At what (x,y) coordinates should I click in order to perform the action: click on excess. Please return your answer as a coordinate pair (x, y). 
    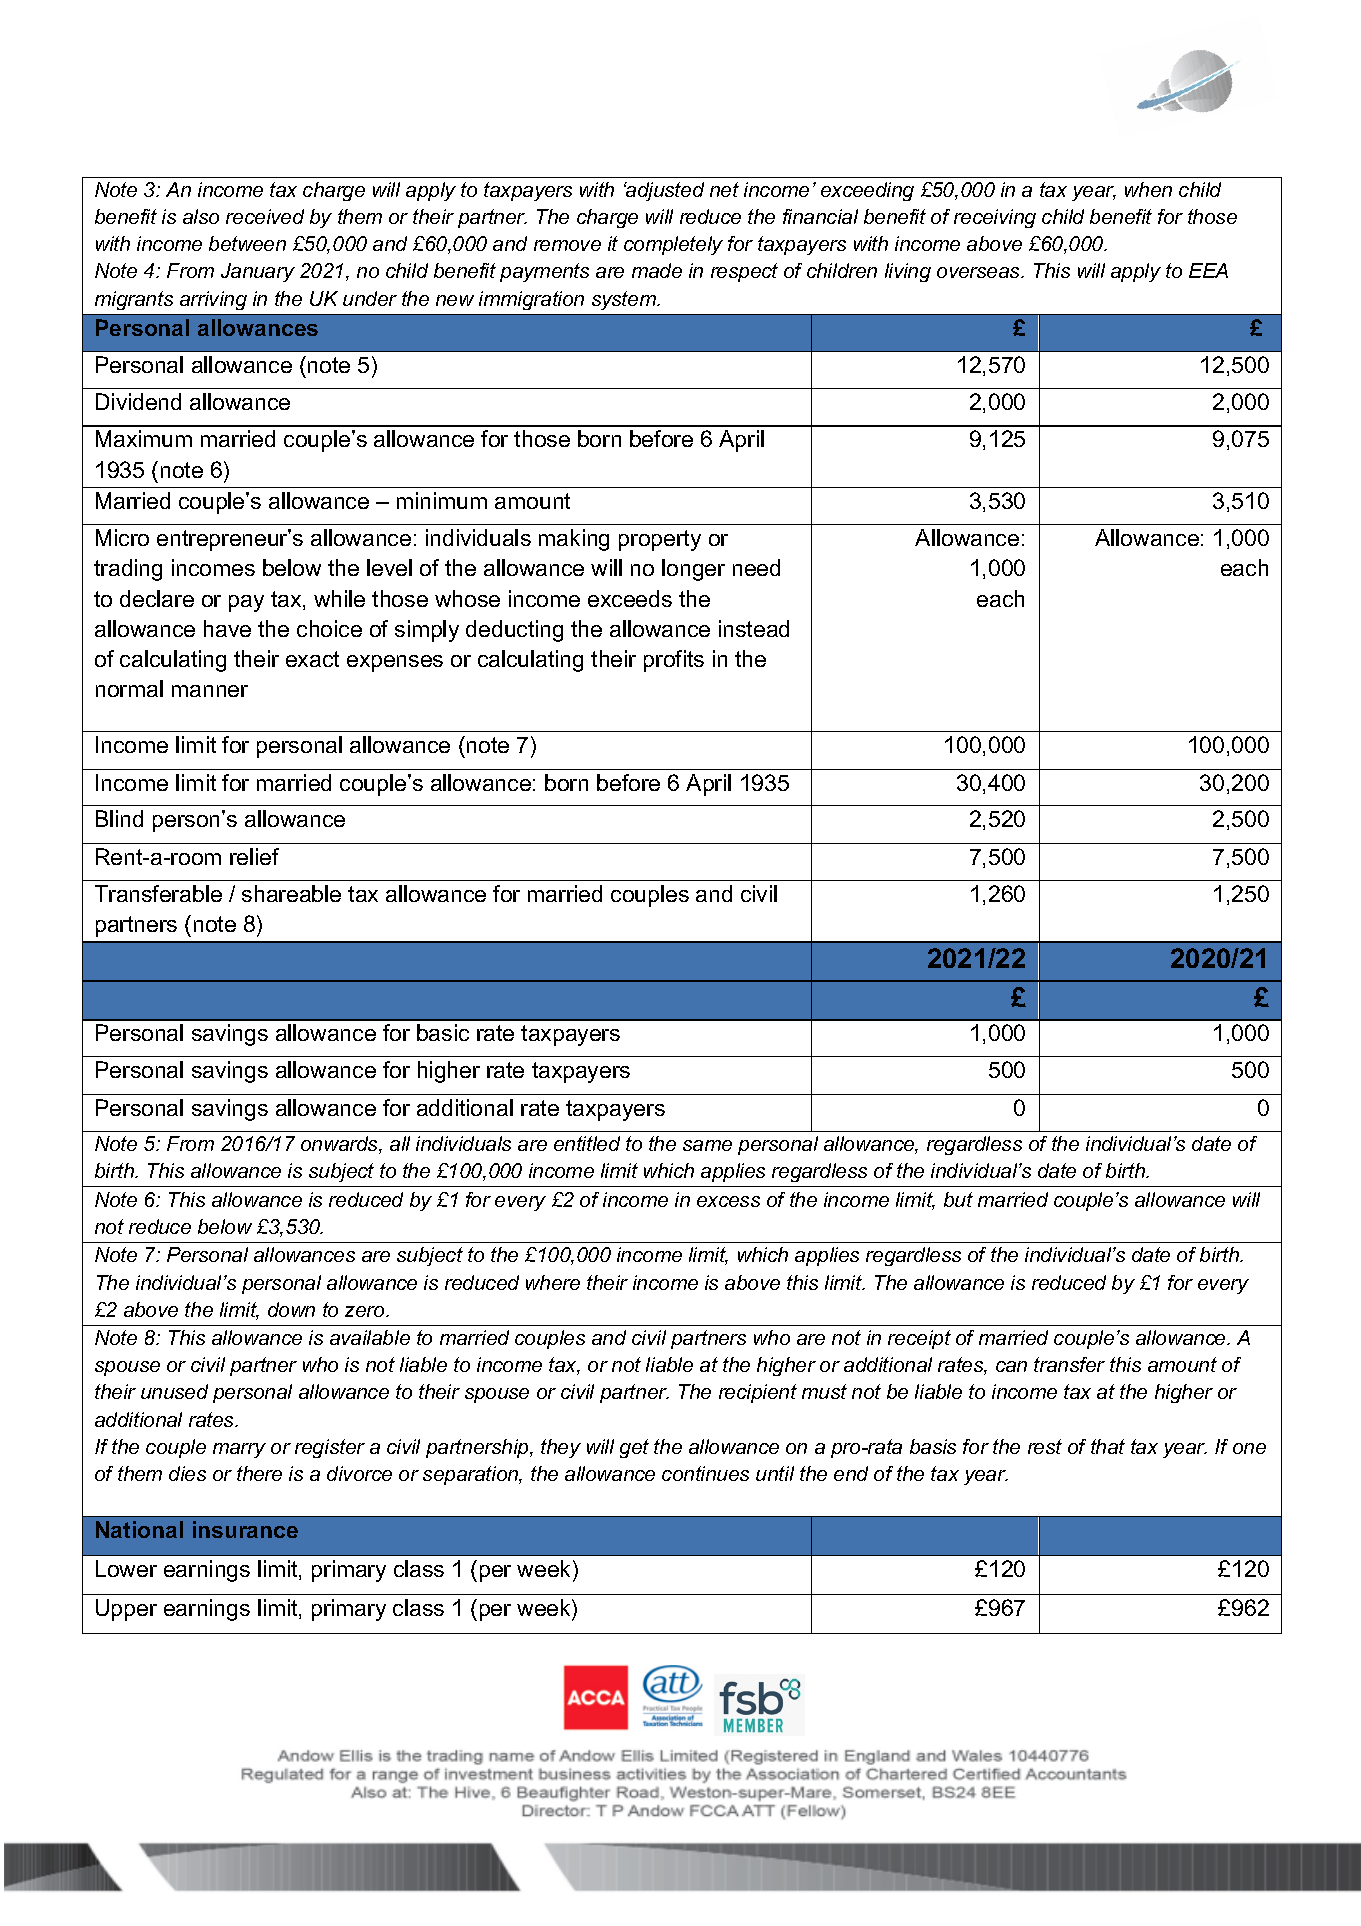
    Looking at the image, I should click on (728, 1201).
